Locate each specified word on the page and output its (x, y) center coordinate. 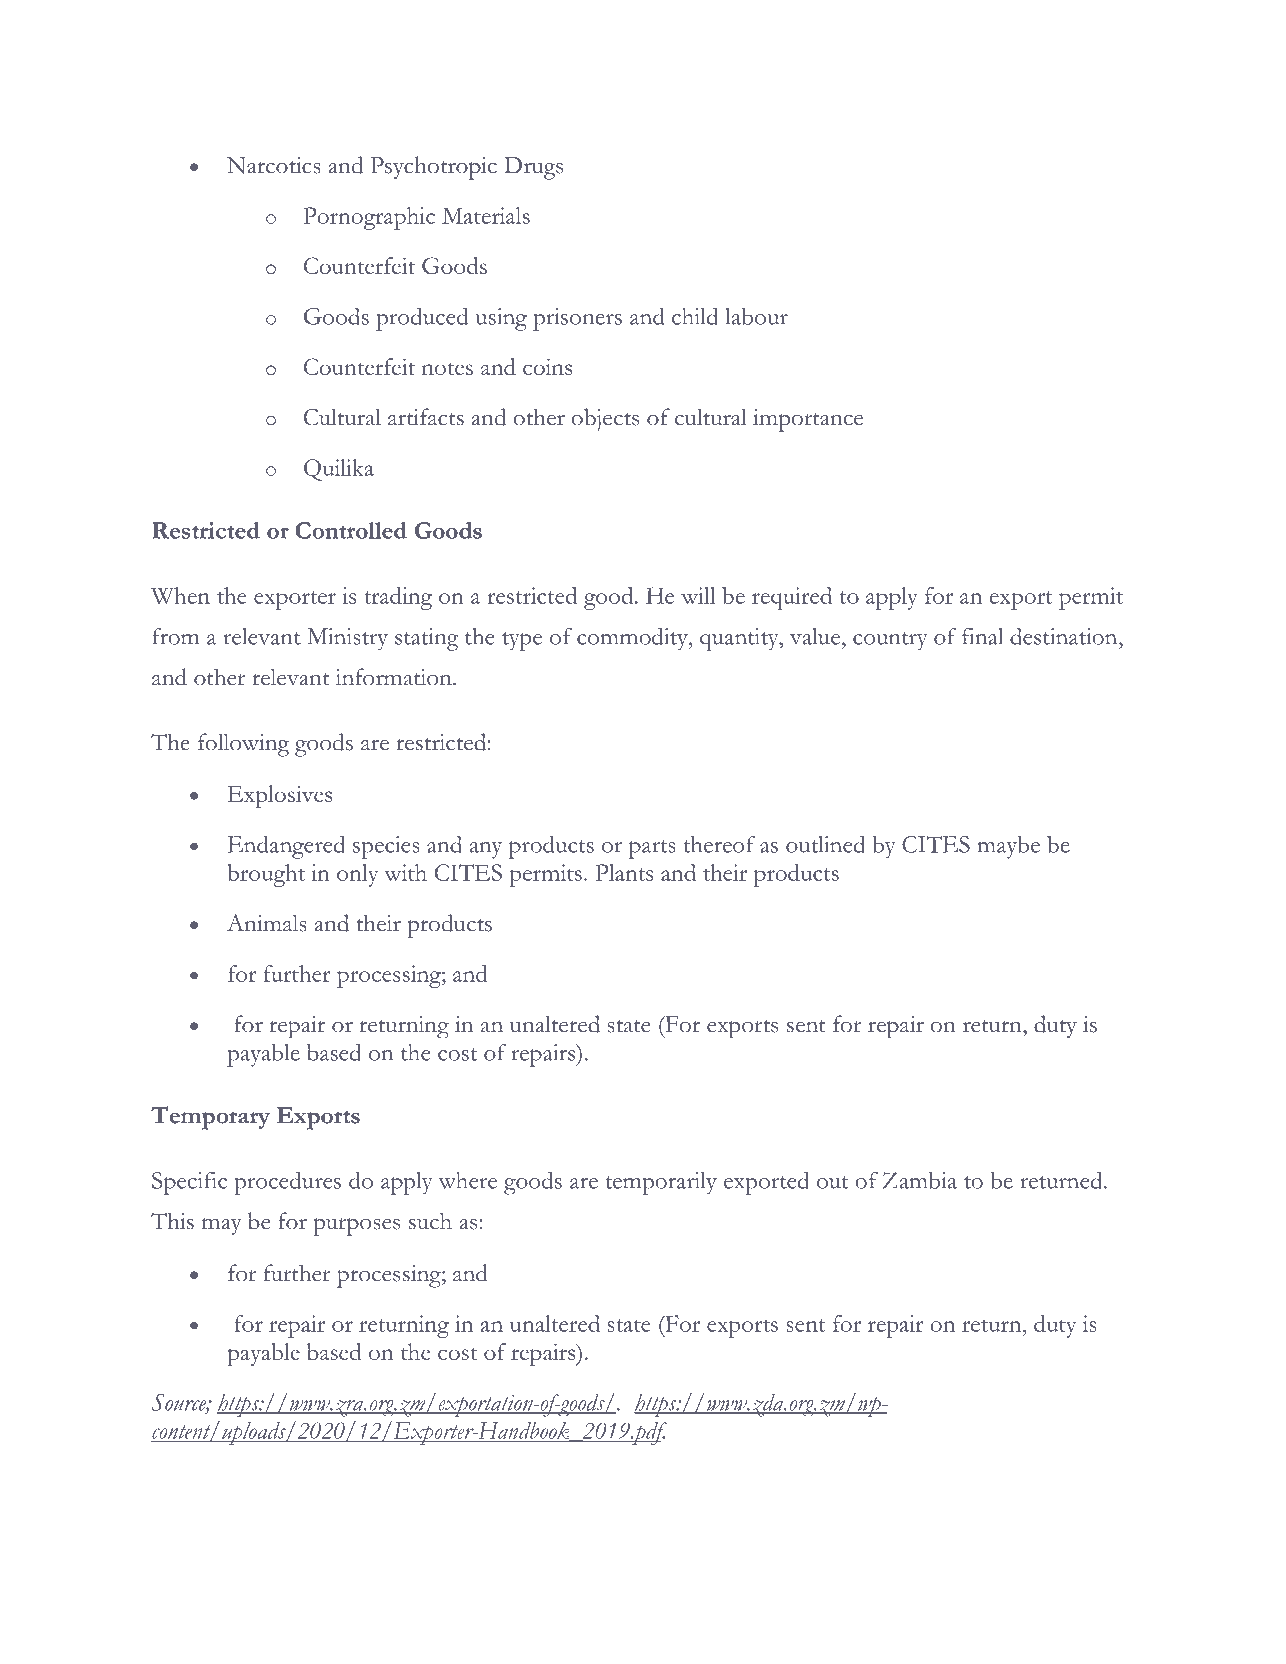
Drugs (533, 168)
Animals (267, 923)
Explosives (280, 796)
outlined (825, 844)
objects (605, 420)
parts (652, 849)
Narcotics (274, 165)
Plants (624, 872)
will (698, 595)
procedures (287, 1183)
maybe (1008, 847)
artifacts (426, 417)
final (982, 636)
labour (757, 316)
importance (808, 420)
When (180, 595)
